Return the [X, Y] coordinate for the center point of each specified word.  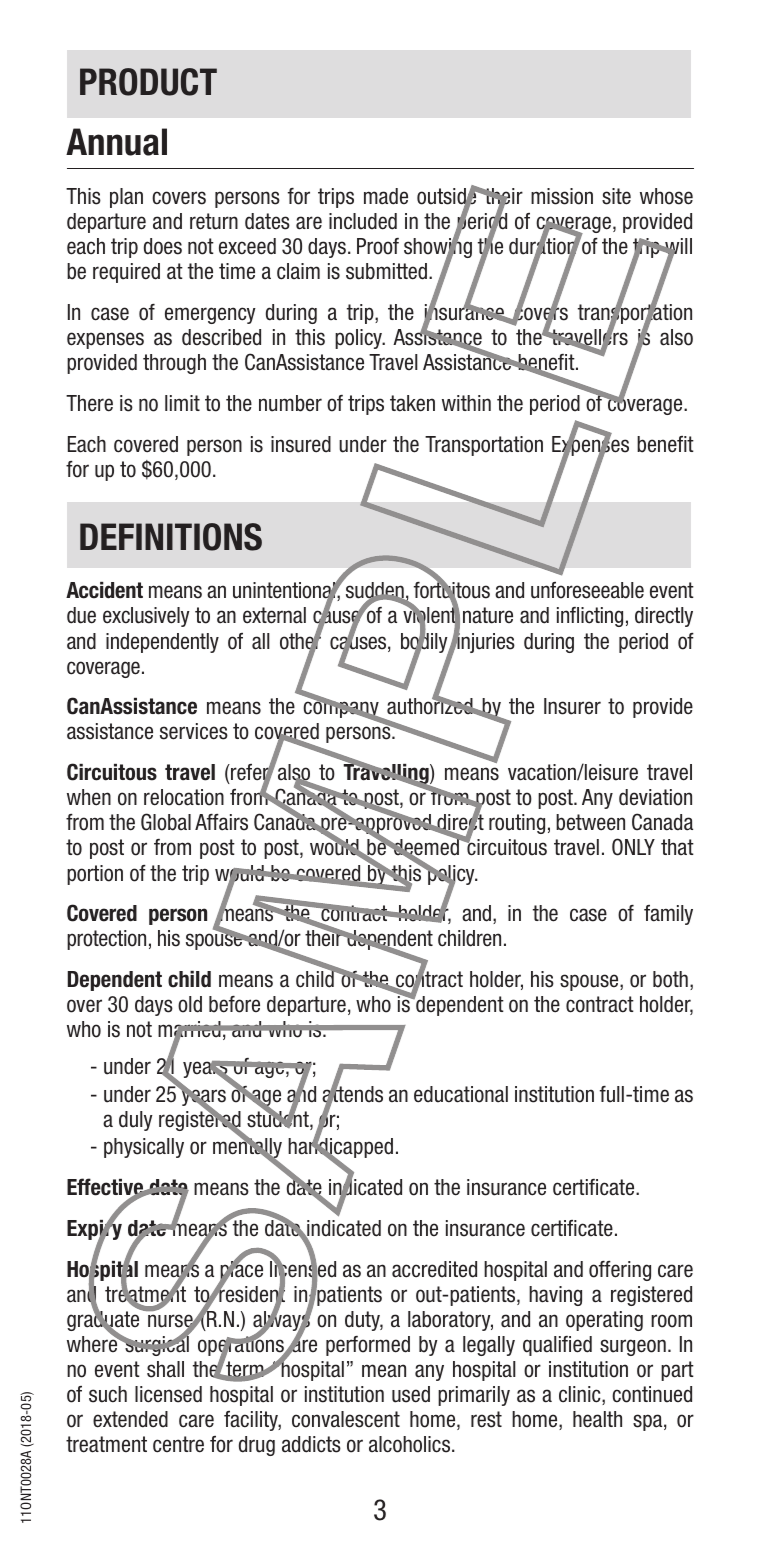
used [411, 1394]
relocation [184, 797]
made [386, 196]
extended [130, 1419]
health [597, 1419]
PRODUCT [148, 82]
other [301, 641]
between [590, 822]
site [616, 196]
